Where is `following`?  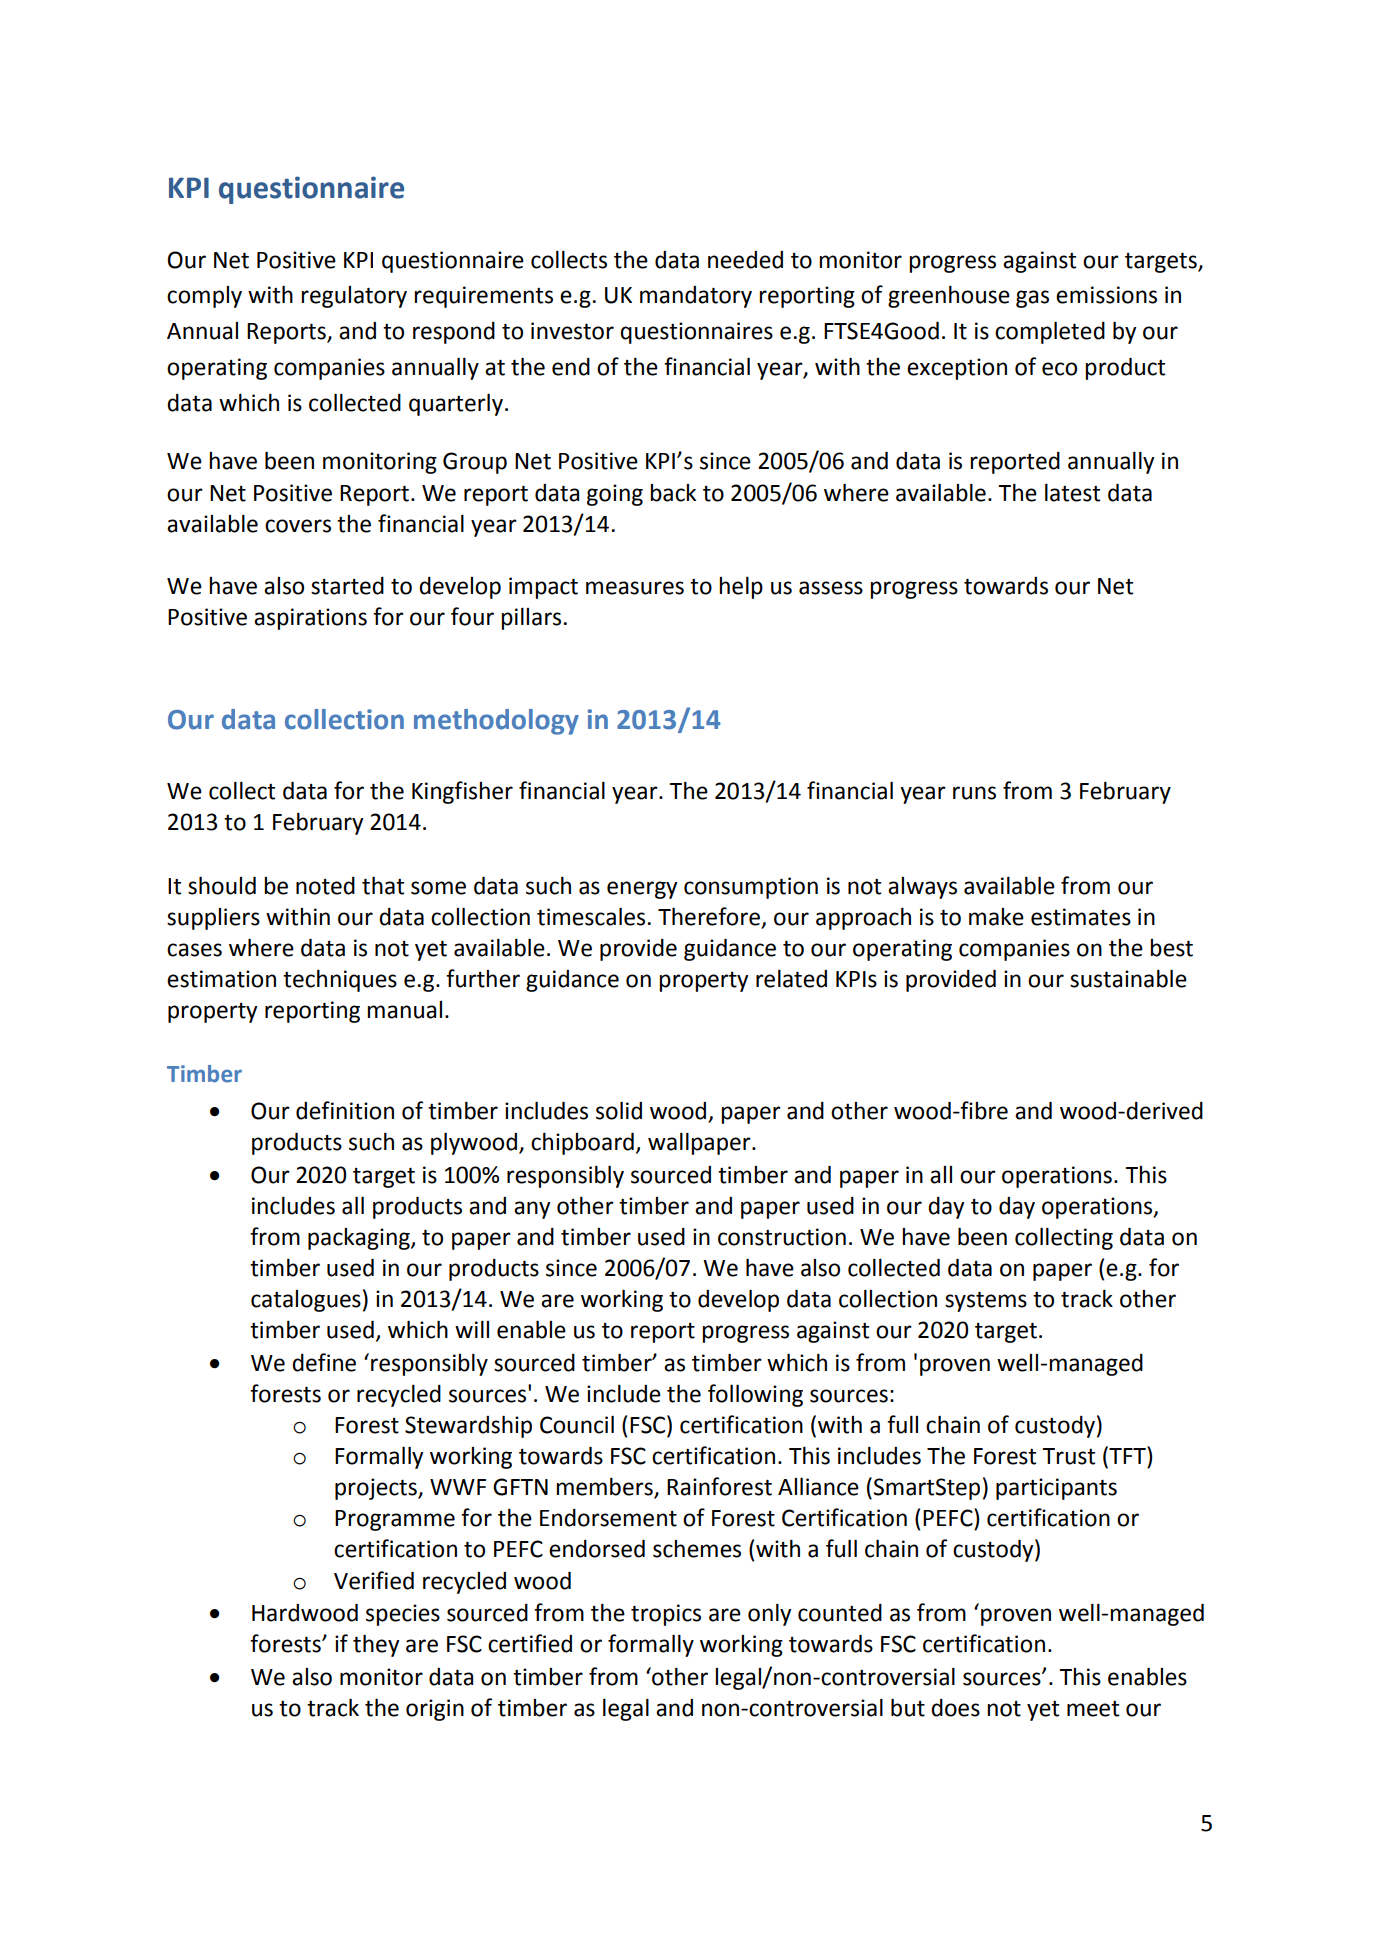
following is located at coordinates (755, 1395).
